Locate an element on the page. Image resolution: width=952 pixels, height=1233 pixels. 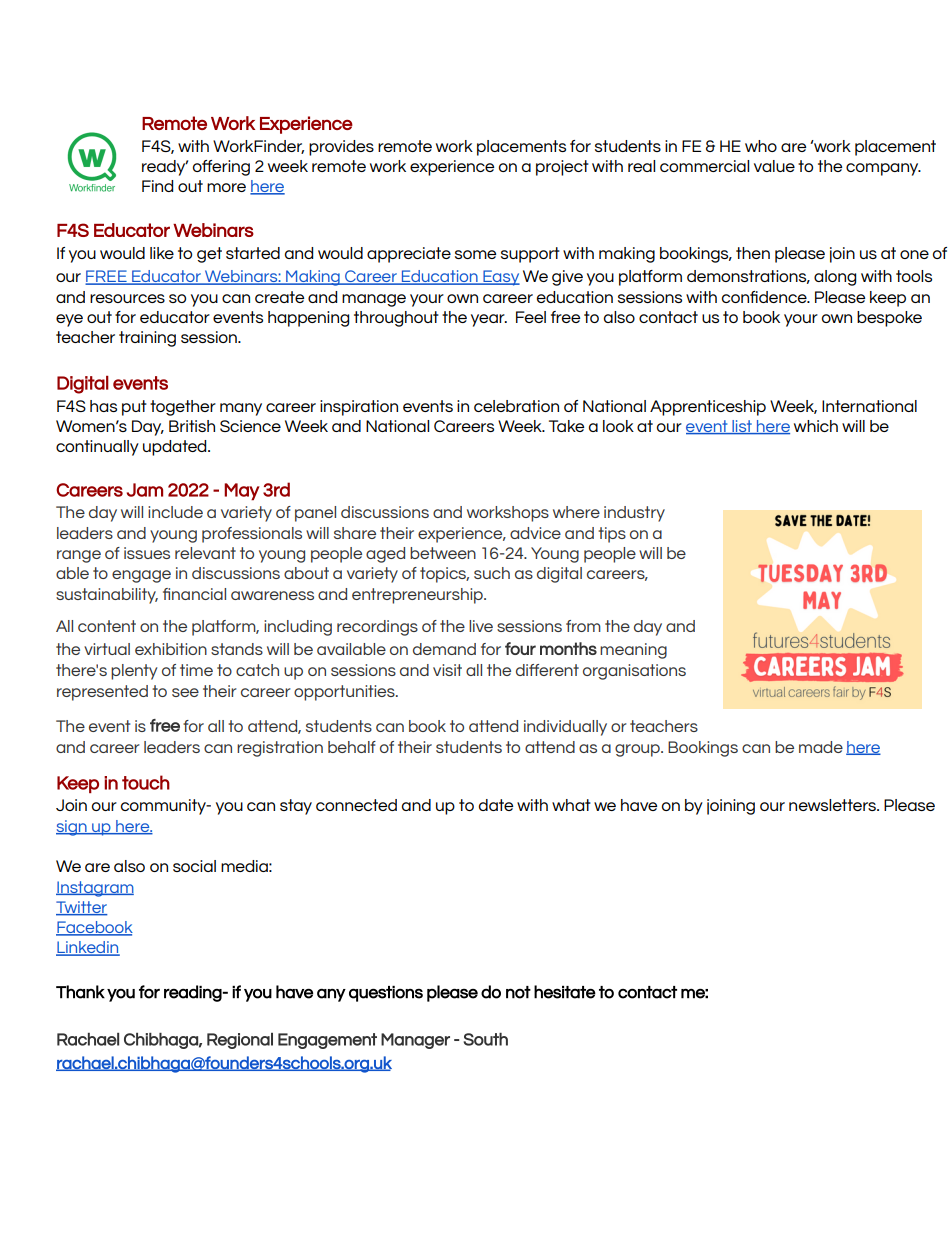
individually is located at coordinates (565, 728).
